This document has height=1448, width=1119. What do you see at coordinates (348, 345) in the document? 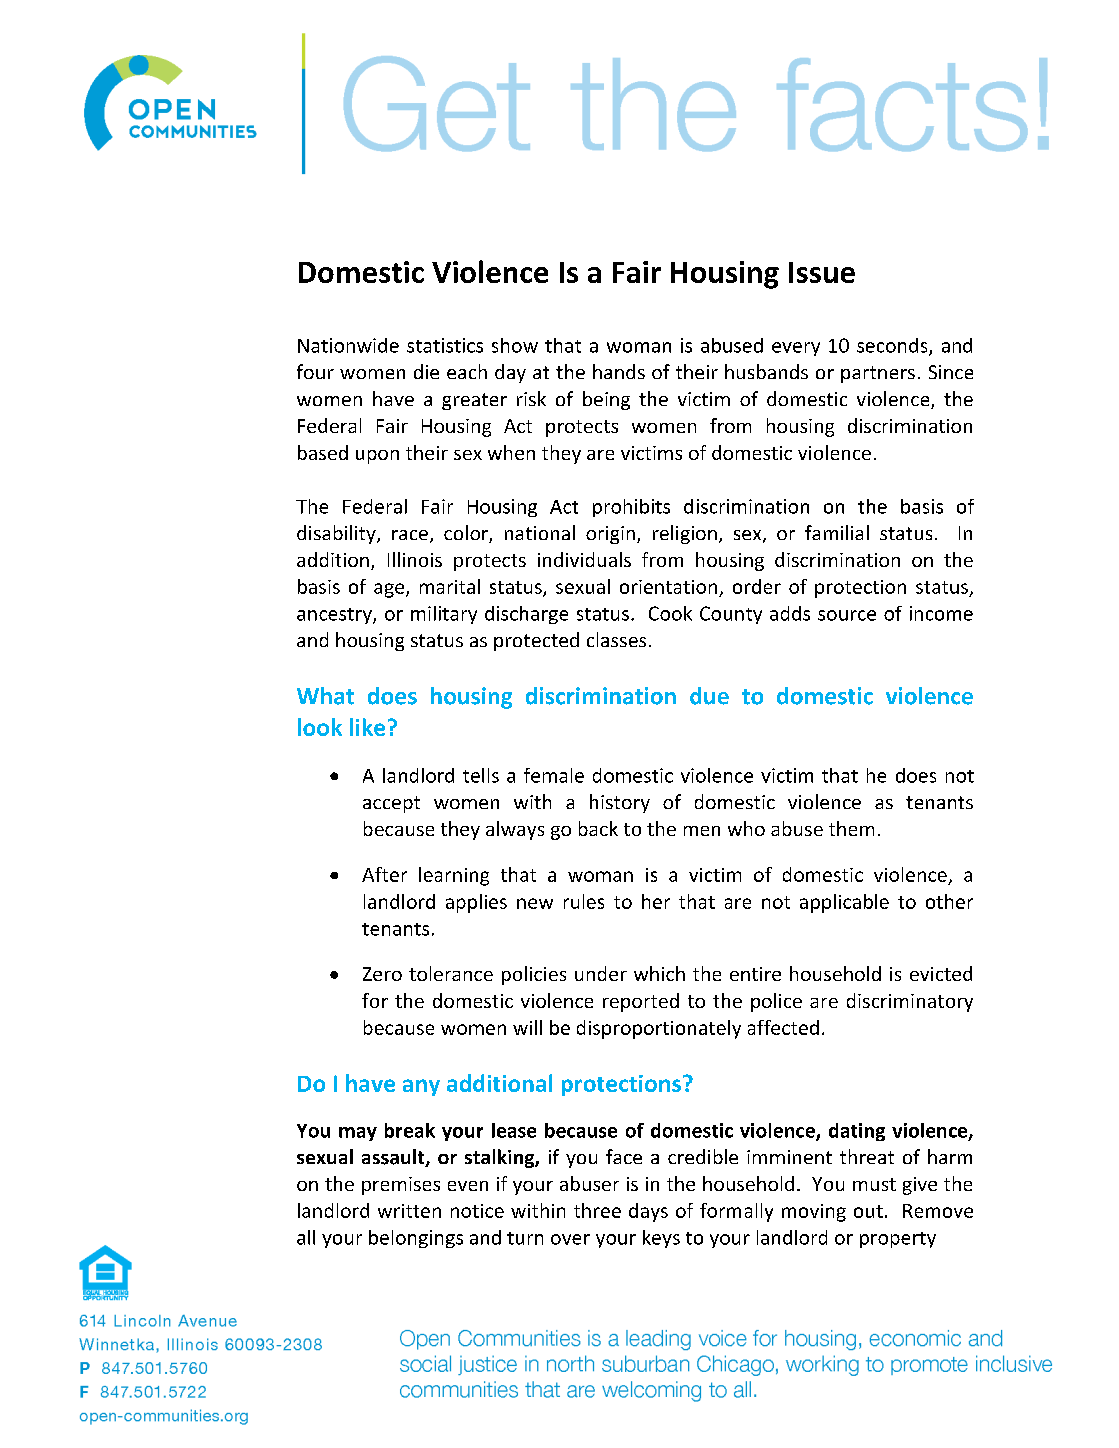
I see `Nationwide` at bounding box center [348, 345].
